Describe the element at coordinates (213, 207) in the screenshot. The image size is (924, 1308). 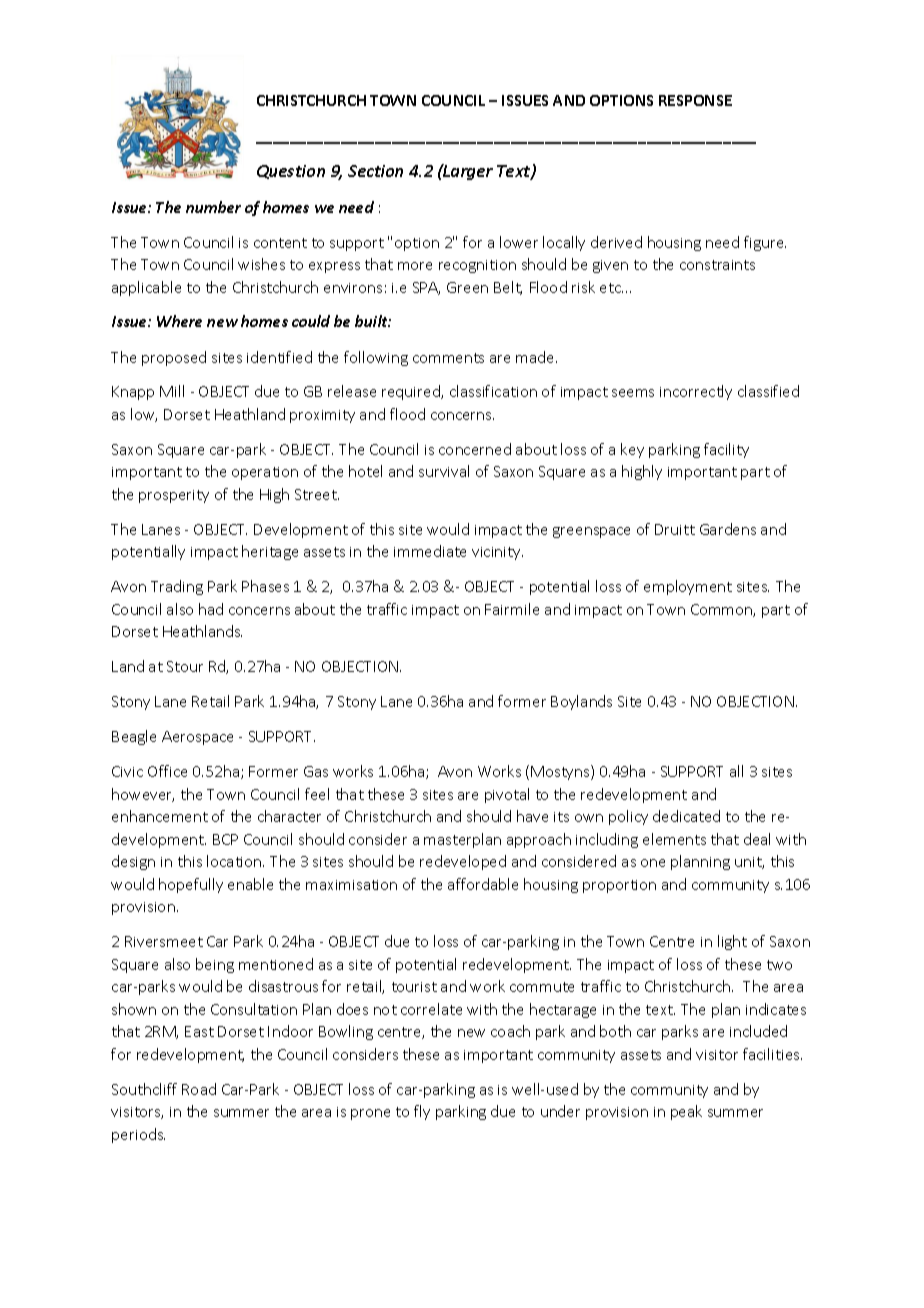
I see `number` at that location.
